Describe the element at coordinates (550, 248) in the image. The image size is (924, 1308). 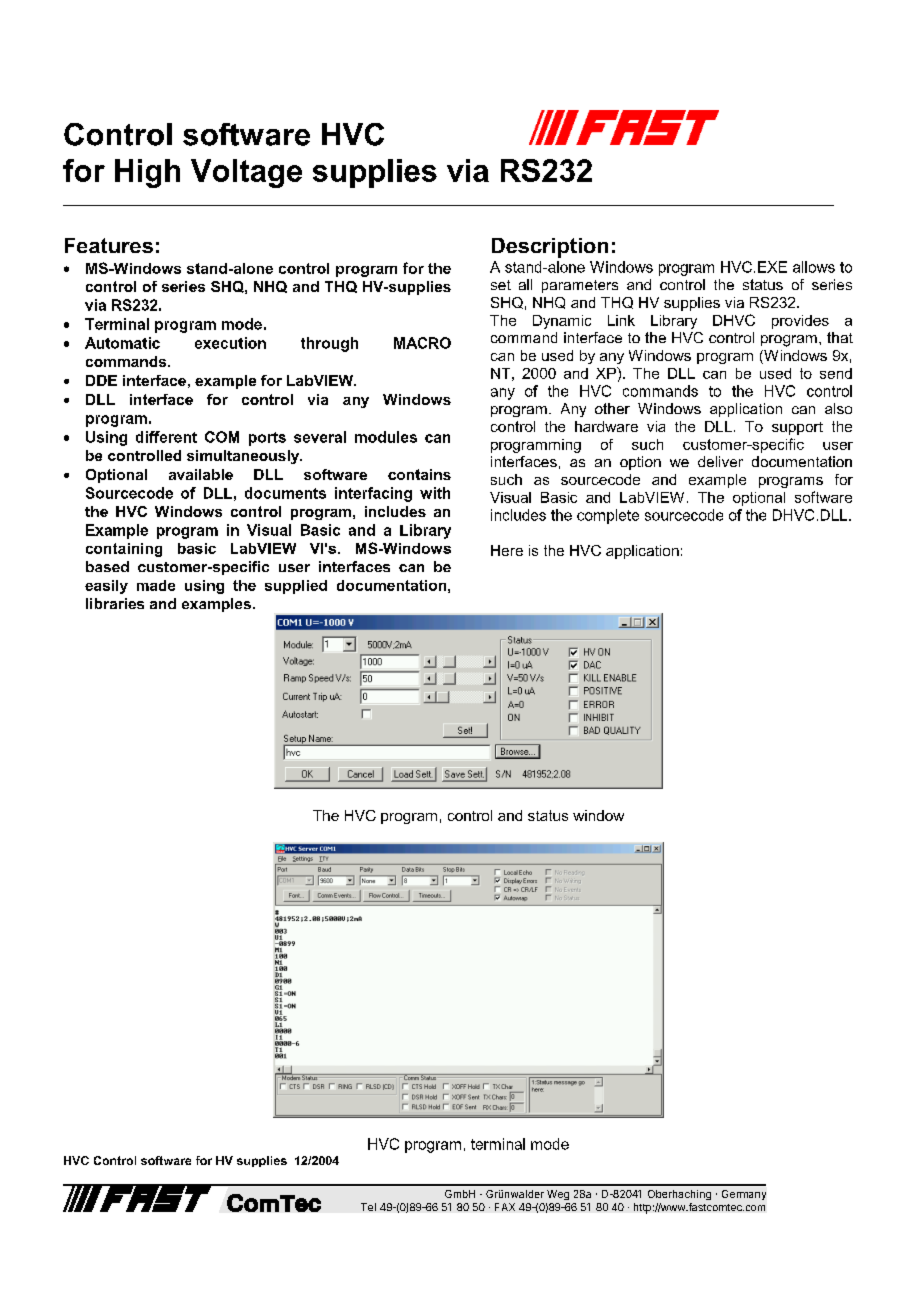
I see `Description` at that location.
